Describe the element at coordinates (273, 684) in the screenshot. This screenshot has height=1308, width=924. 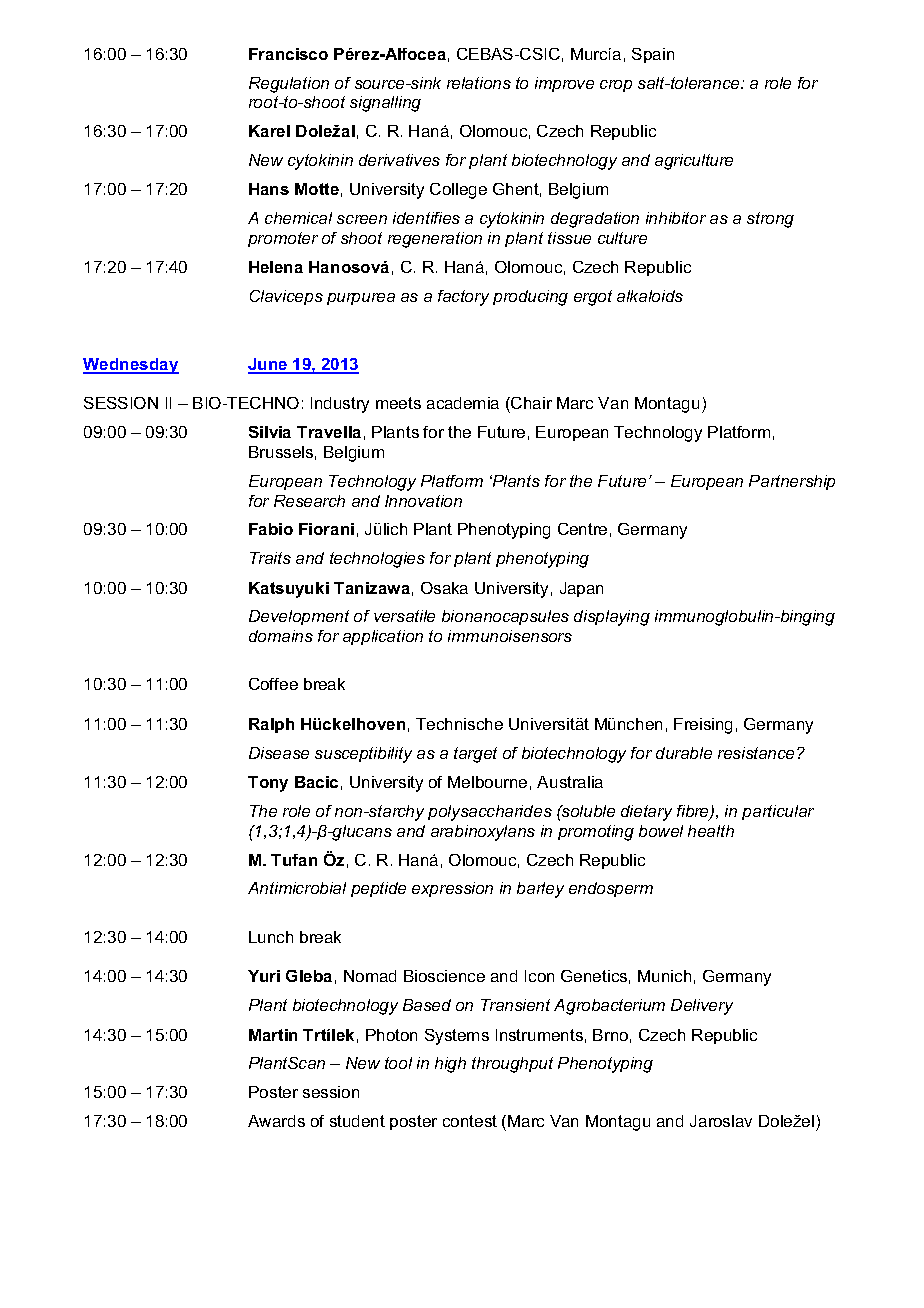
I see `Coffee` at that location.
